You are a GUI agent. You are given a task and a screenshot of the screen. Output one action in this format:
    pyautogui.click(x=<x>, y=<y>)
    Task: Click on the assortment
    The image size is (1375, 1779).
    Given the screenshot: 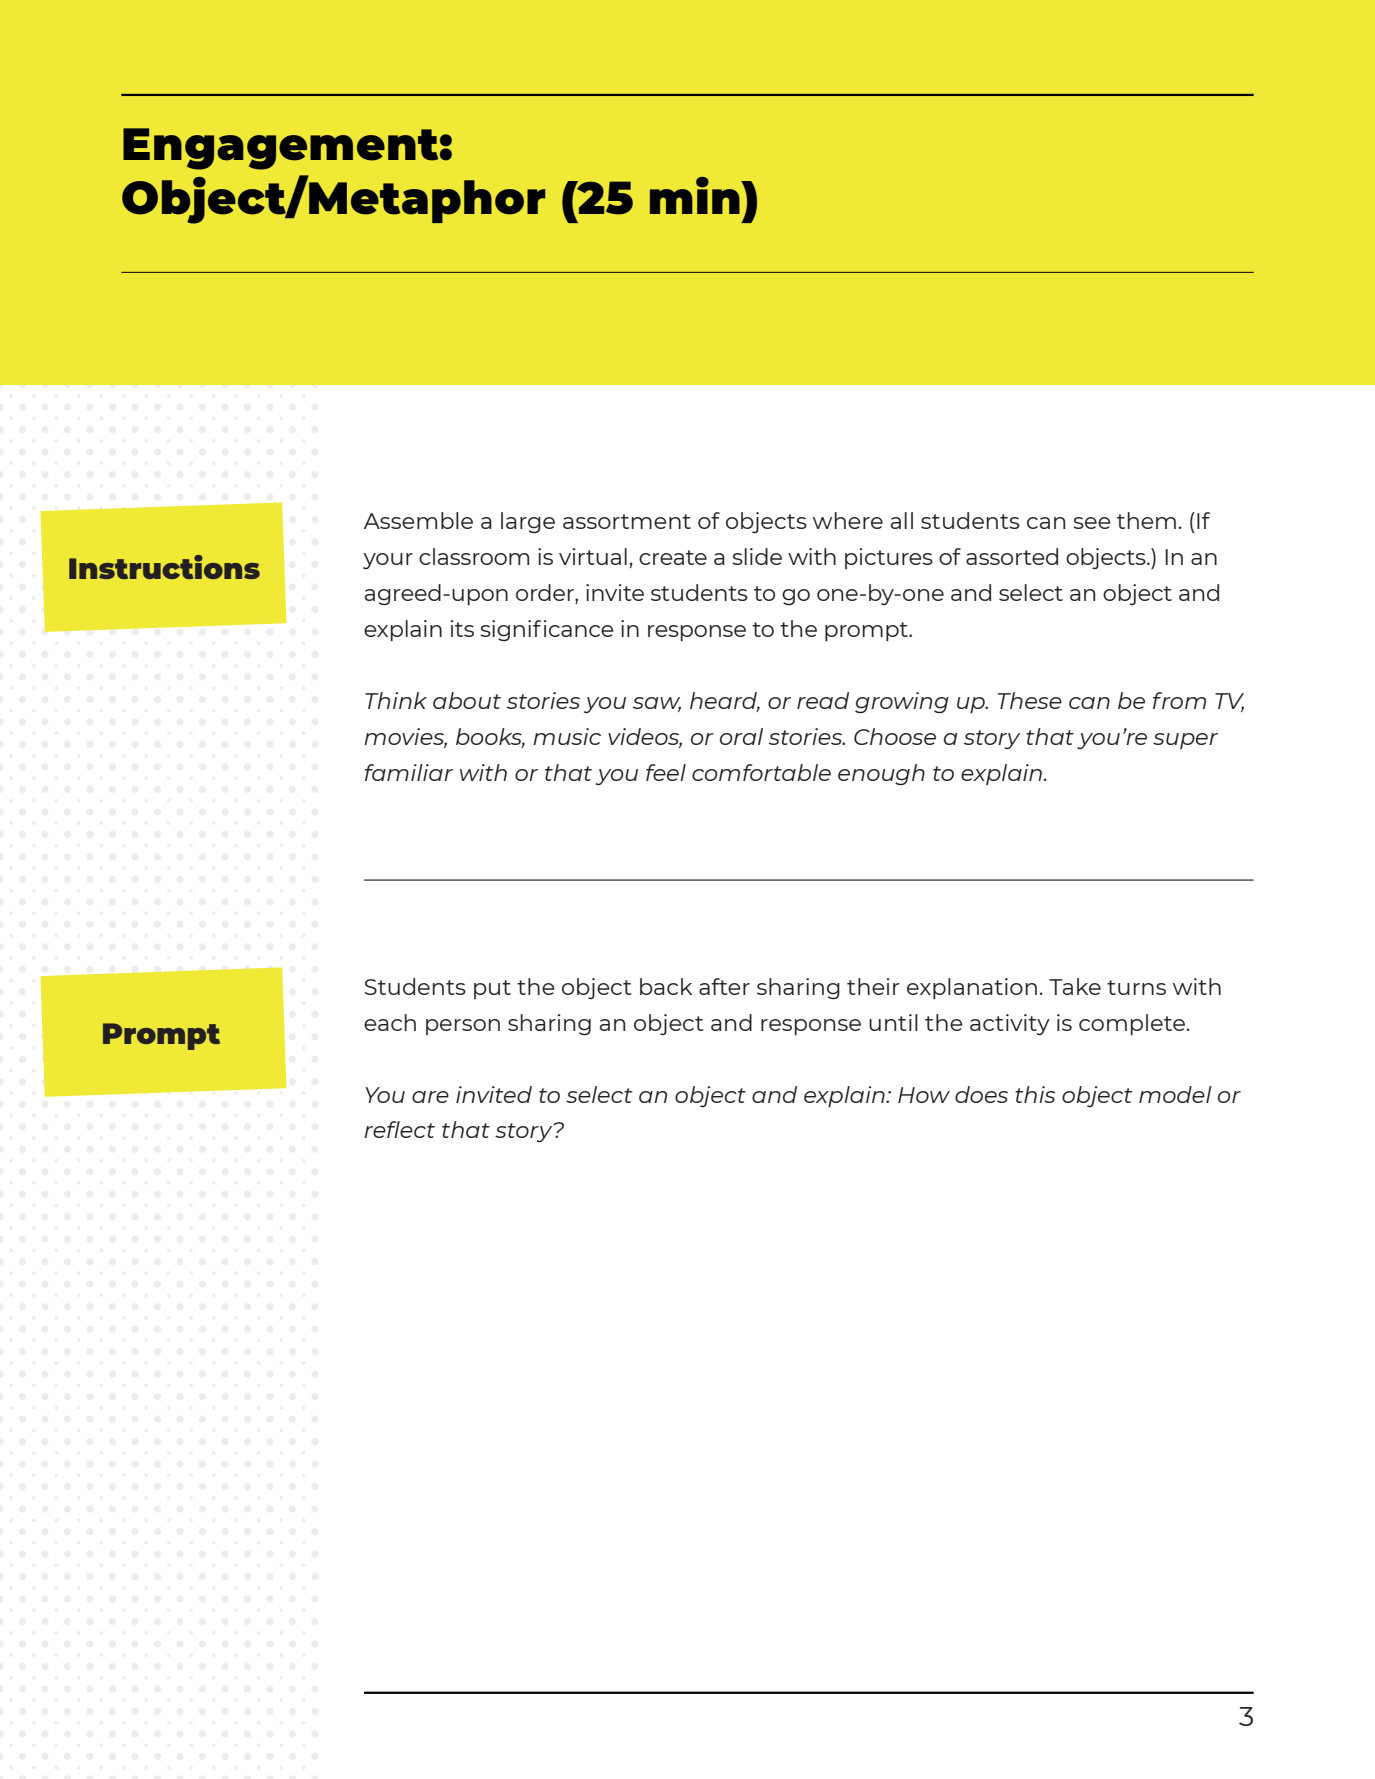 What is the action you would take?
    pyautogui.click(x=627, y=521)
